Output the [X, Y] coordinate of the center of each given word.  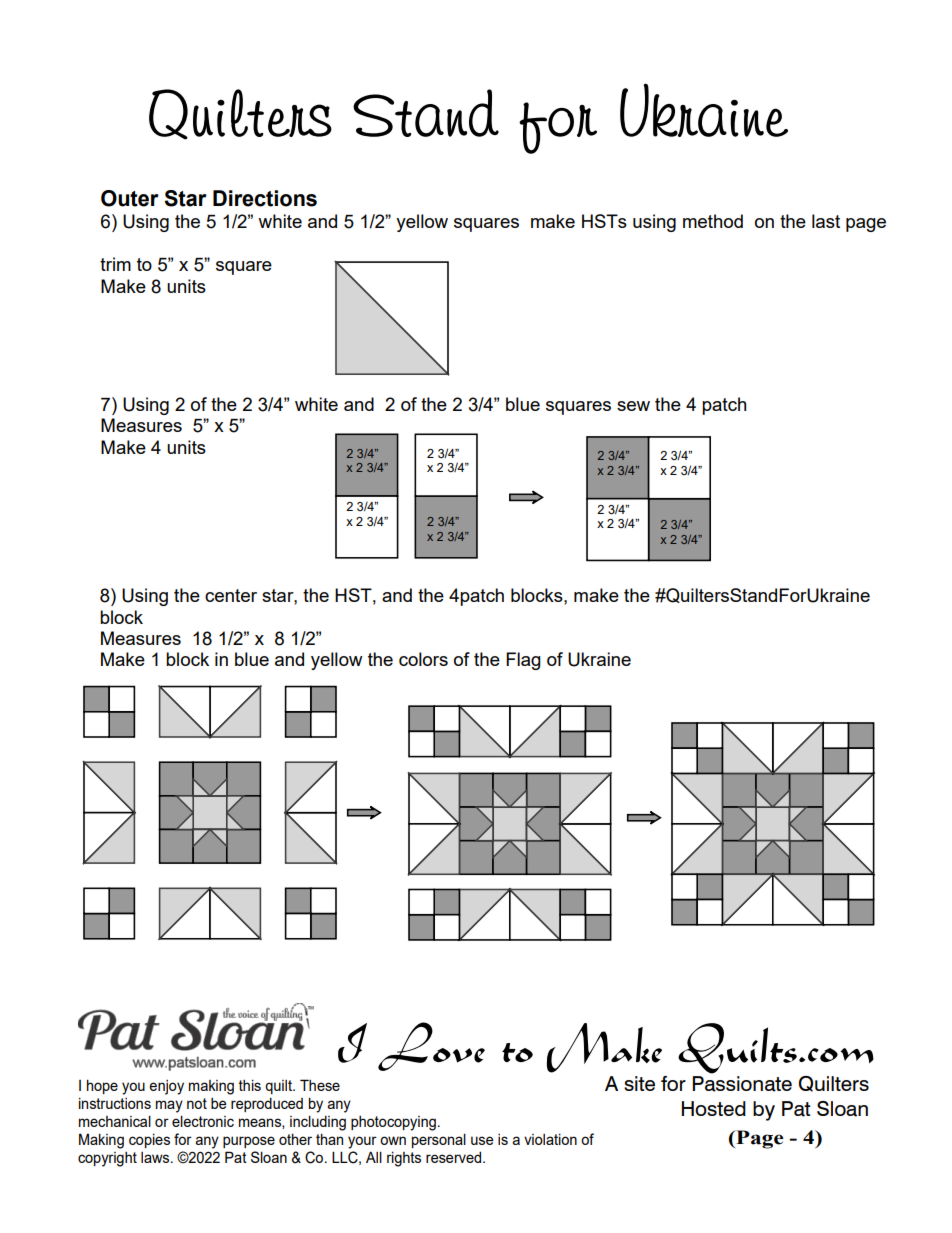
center [231, 595]
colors [423, 659]
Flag [523, 661]
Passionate [742, 1084]
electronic [203, 1121]
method [713, 221]
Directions [265, 198]
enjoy [166, 1087]
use [482, 1140]
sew [633, 406]
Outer [130, 198]
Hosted [714, 1108]
